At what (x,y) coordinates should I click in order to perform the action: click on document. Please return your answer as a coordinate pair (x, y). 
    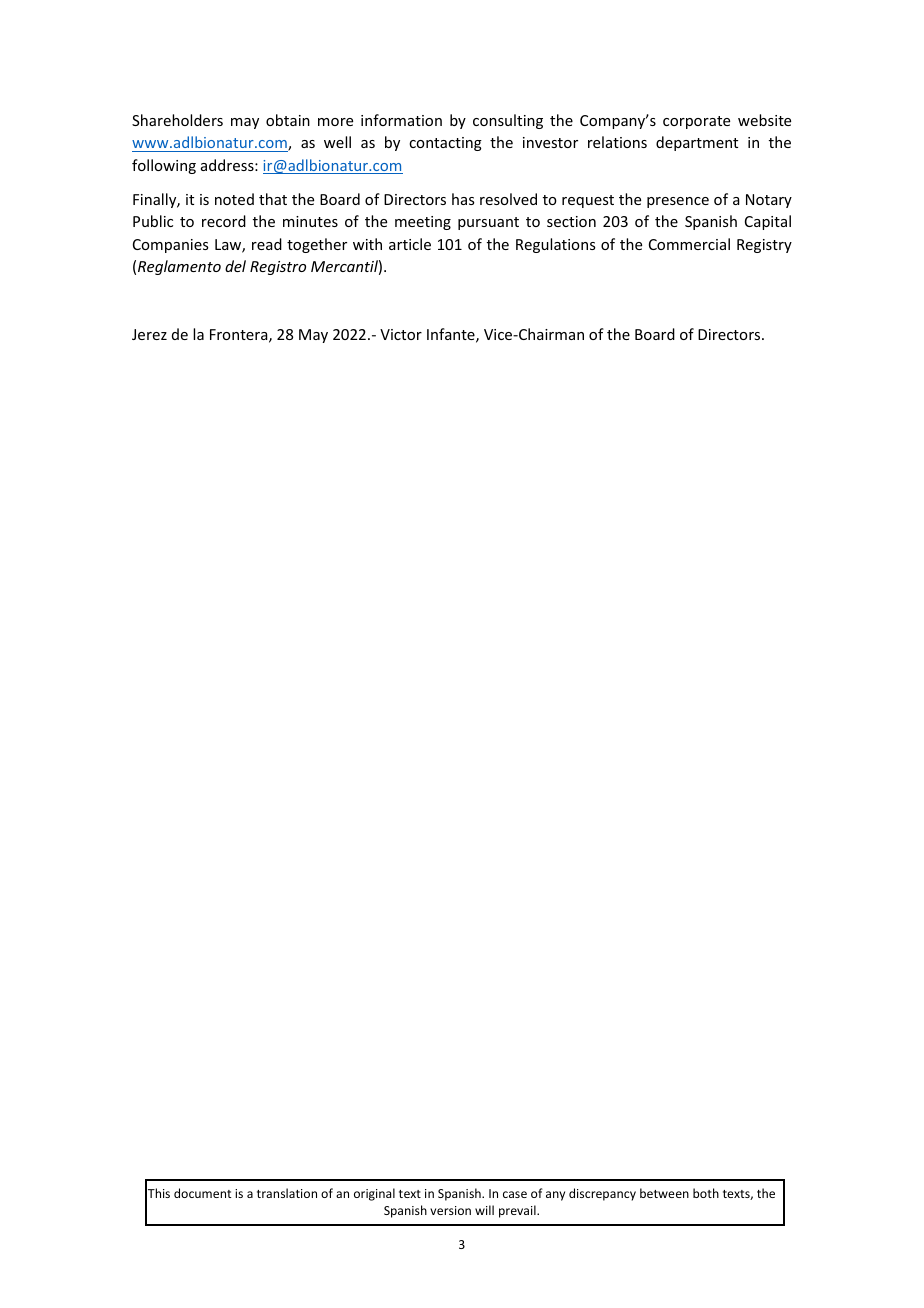
    Looking at the image, I should click on (202, 1193).
